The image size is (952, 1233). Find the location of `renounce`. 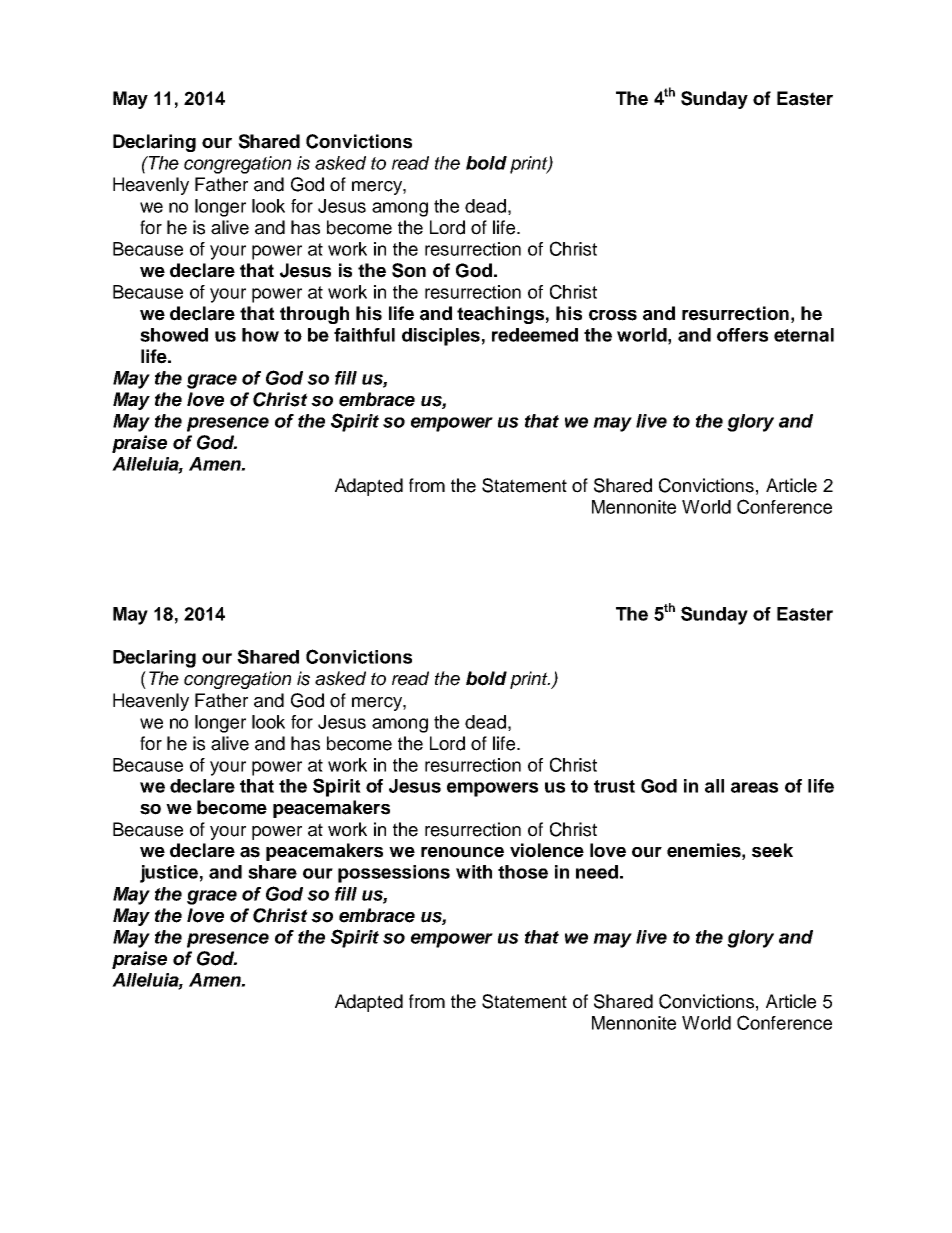

renounce is located at coordinates (462, 852).
